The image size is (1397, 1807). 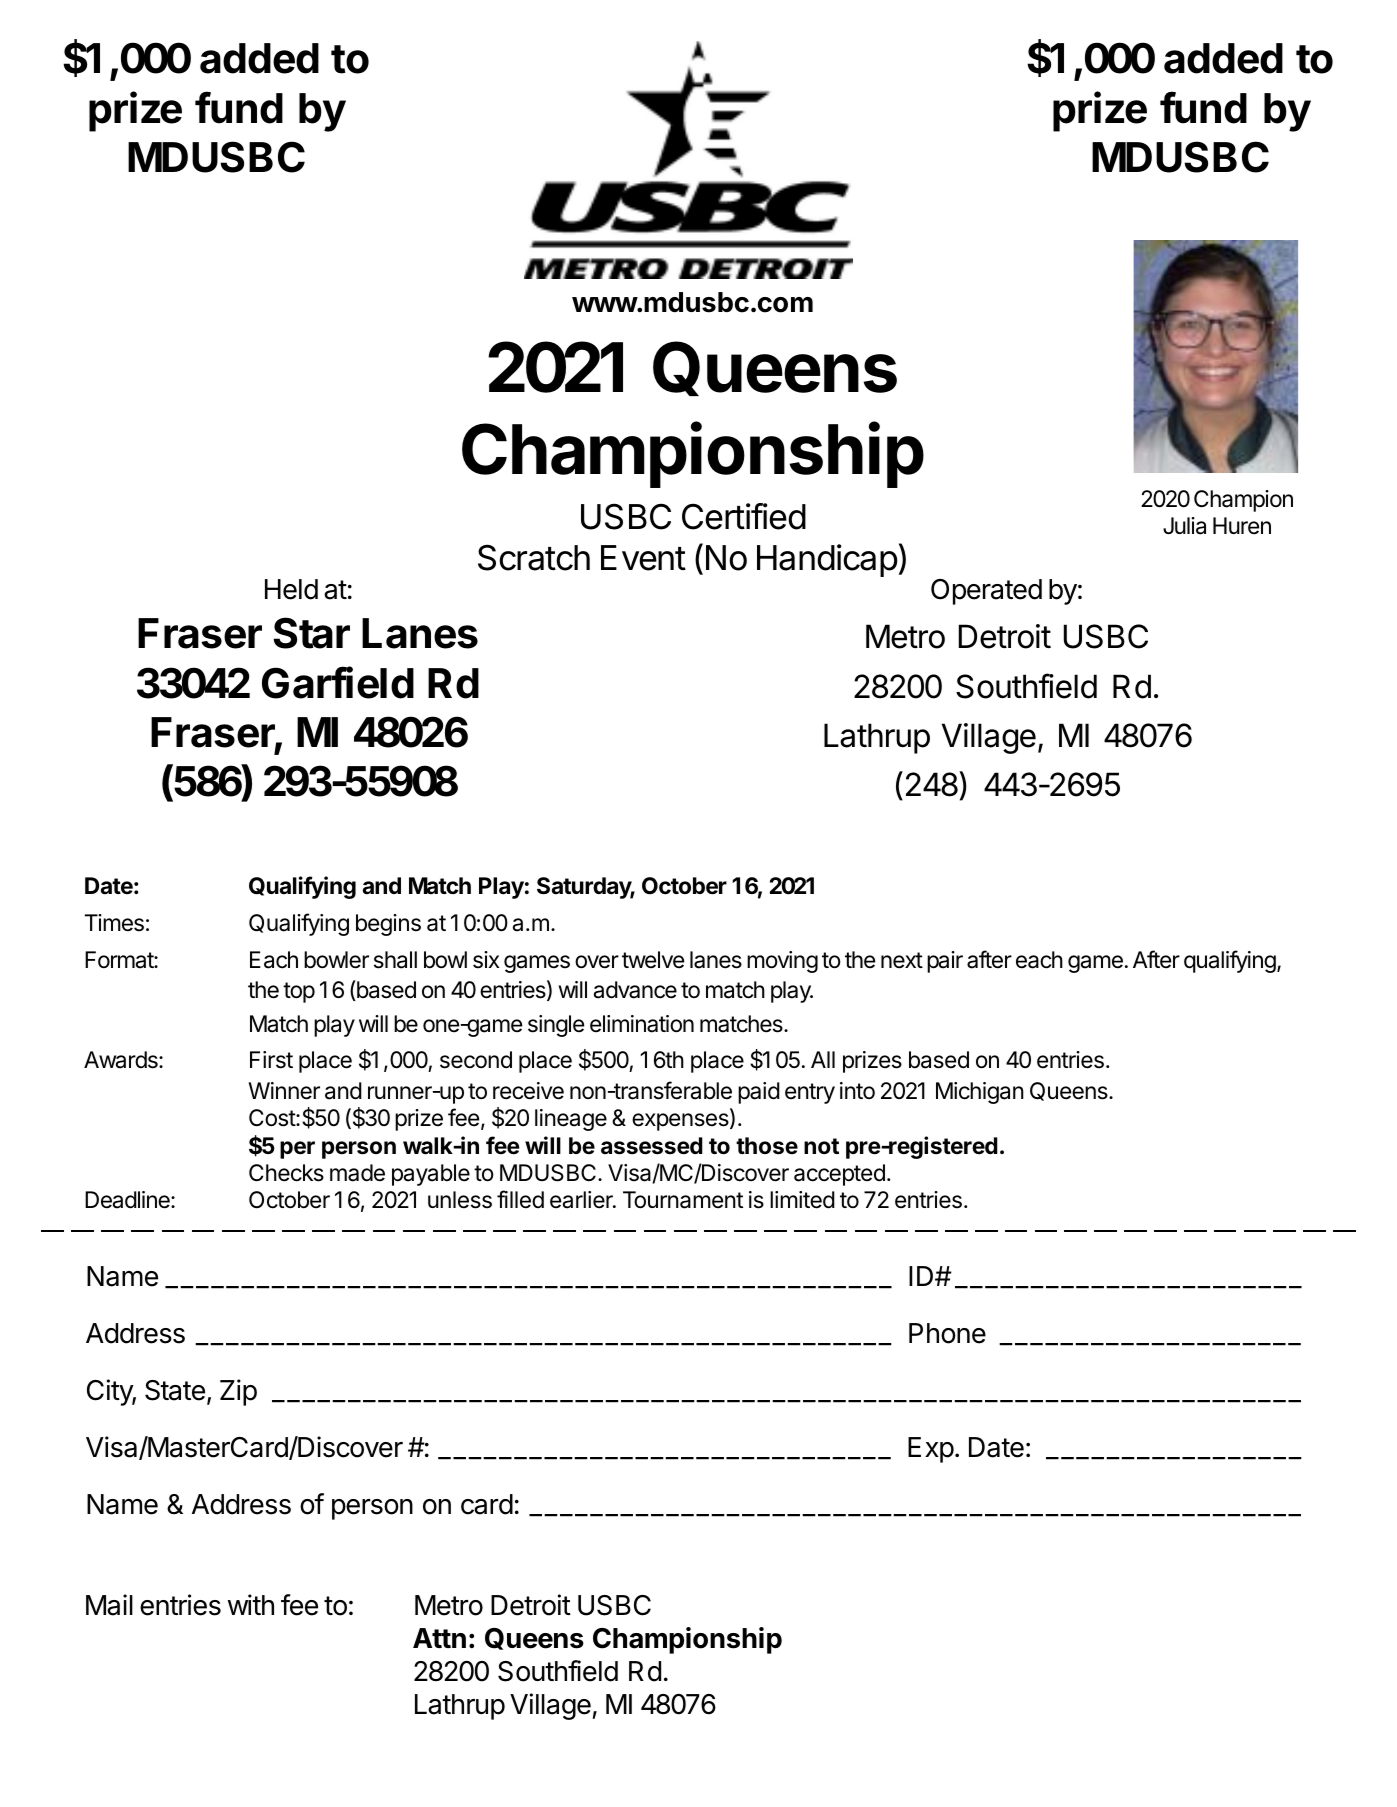 I want to click on Event, so click(x=643, y=558).
